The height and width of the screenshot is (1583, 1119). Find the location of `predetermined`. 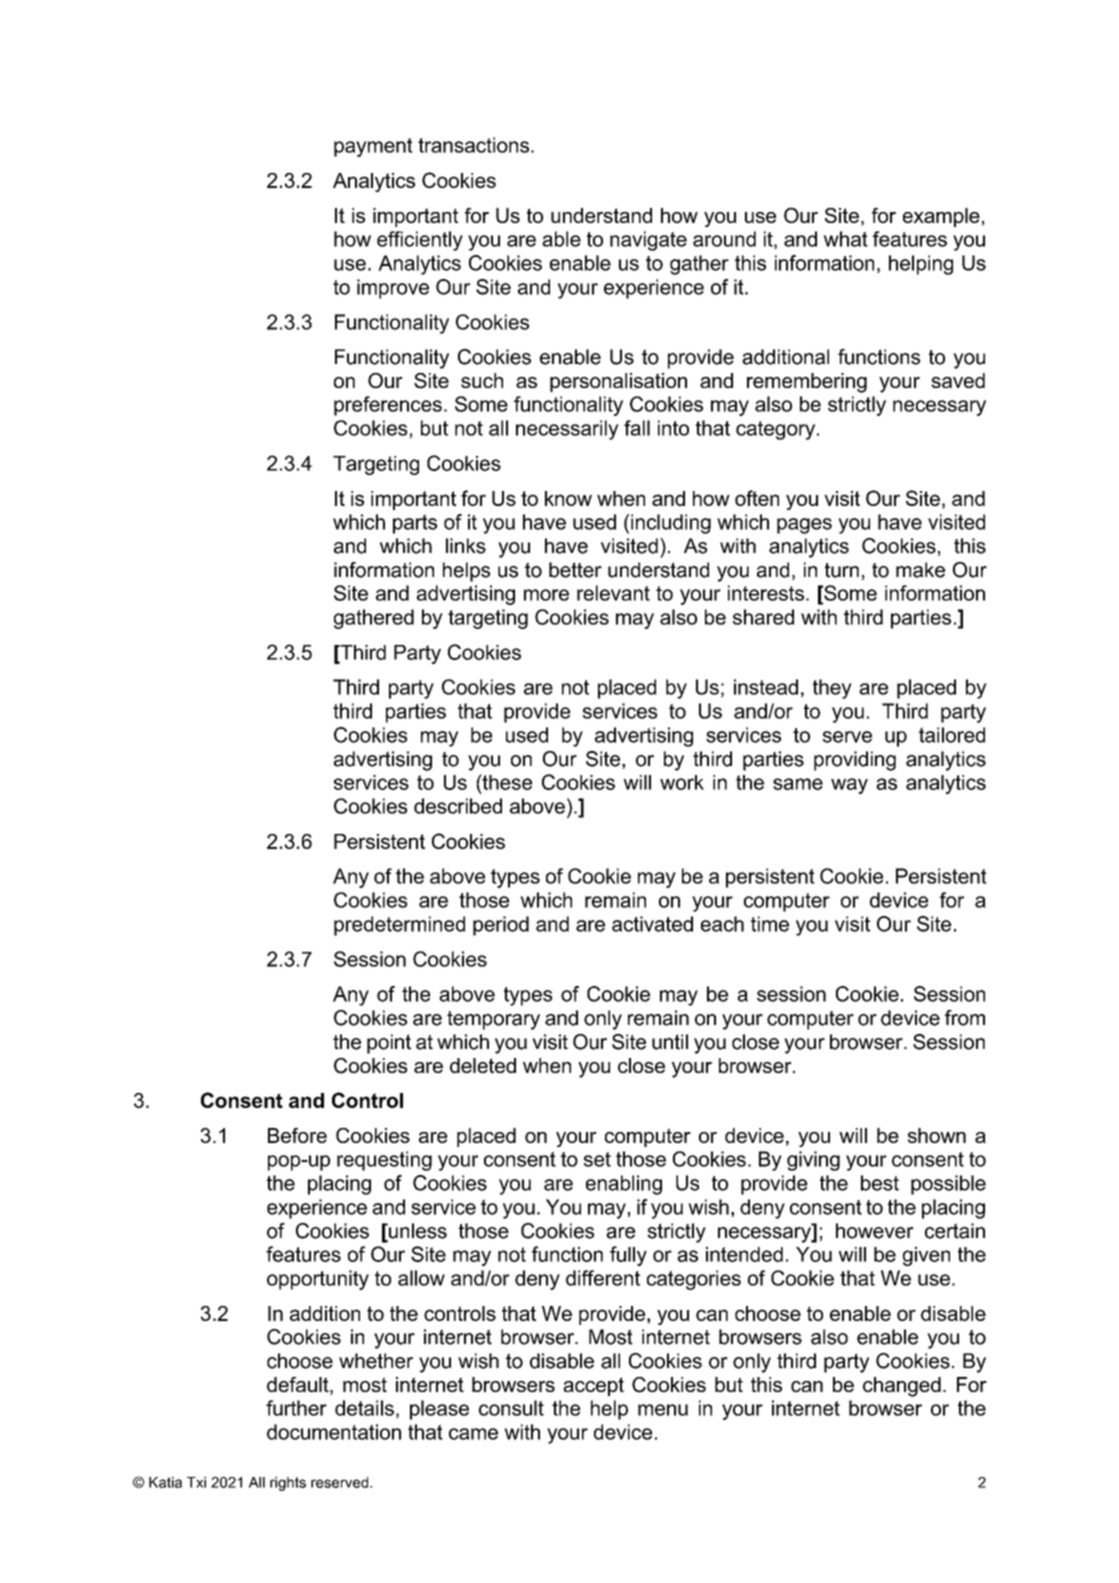

predetermined is located at coordinates (399, 926).
